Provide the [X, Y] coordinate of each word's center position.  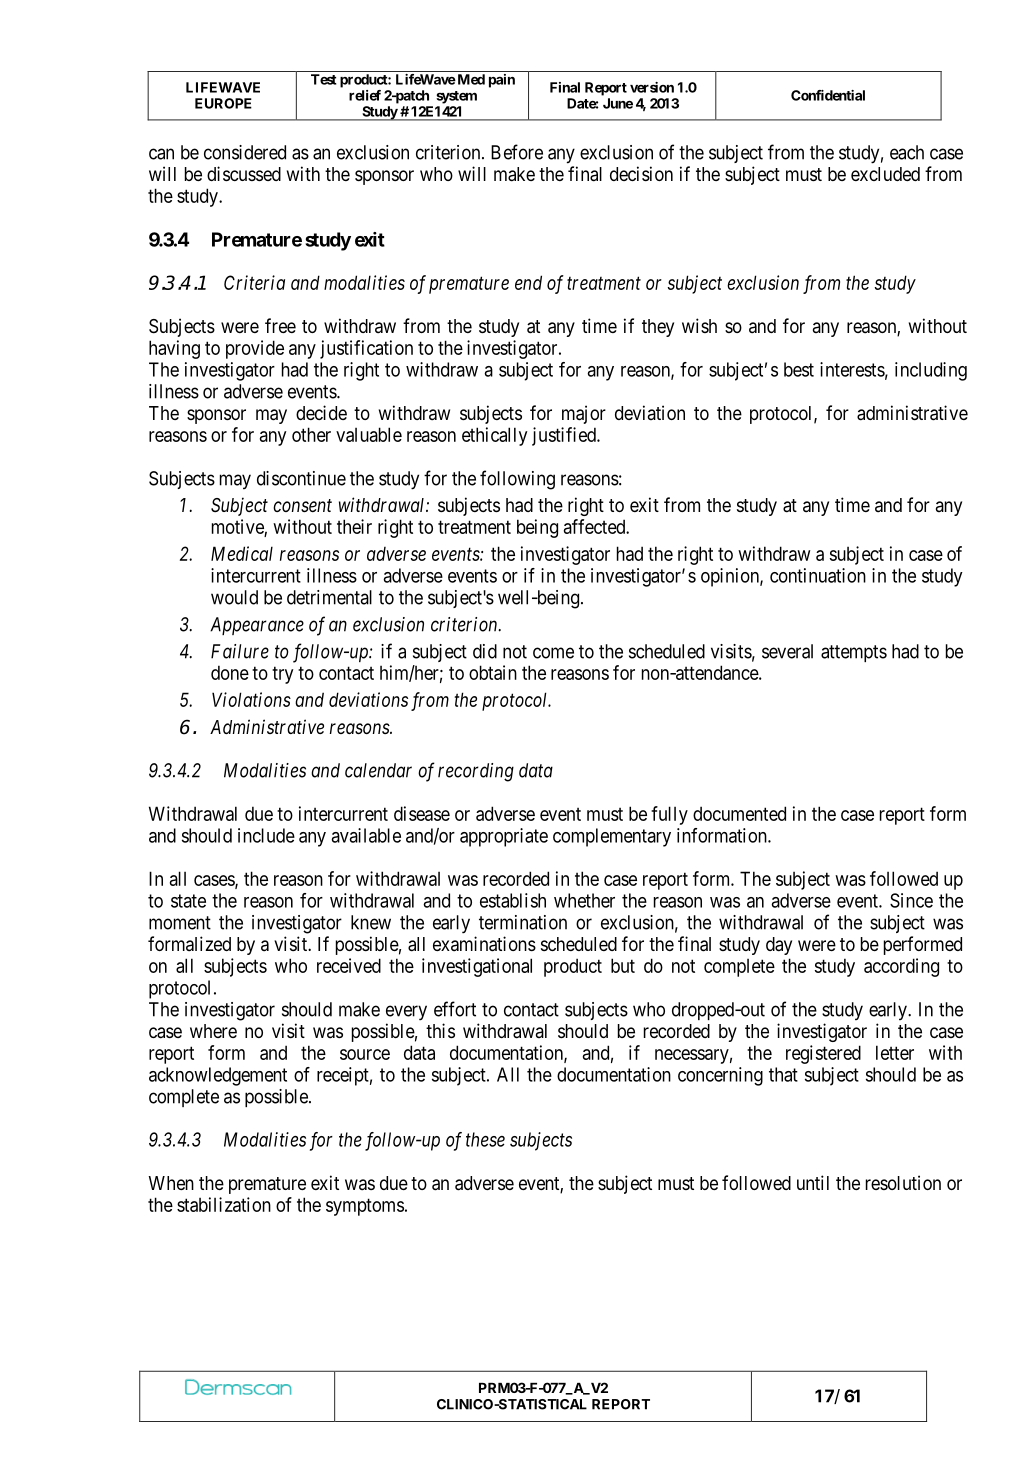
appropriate [504, 837]
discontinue [301, 478]
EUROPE [223, 103]
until [813, 1182]
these [485, 1139]
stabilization [224, 1204]
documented [739, 813]
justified [565, 436]
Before [517, 152]
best [799, 369]
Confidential [828, 95]
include [266, 835]
